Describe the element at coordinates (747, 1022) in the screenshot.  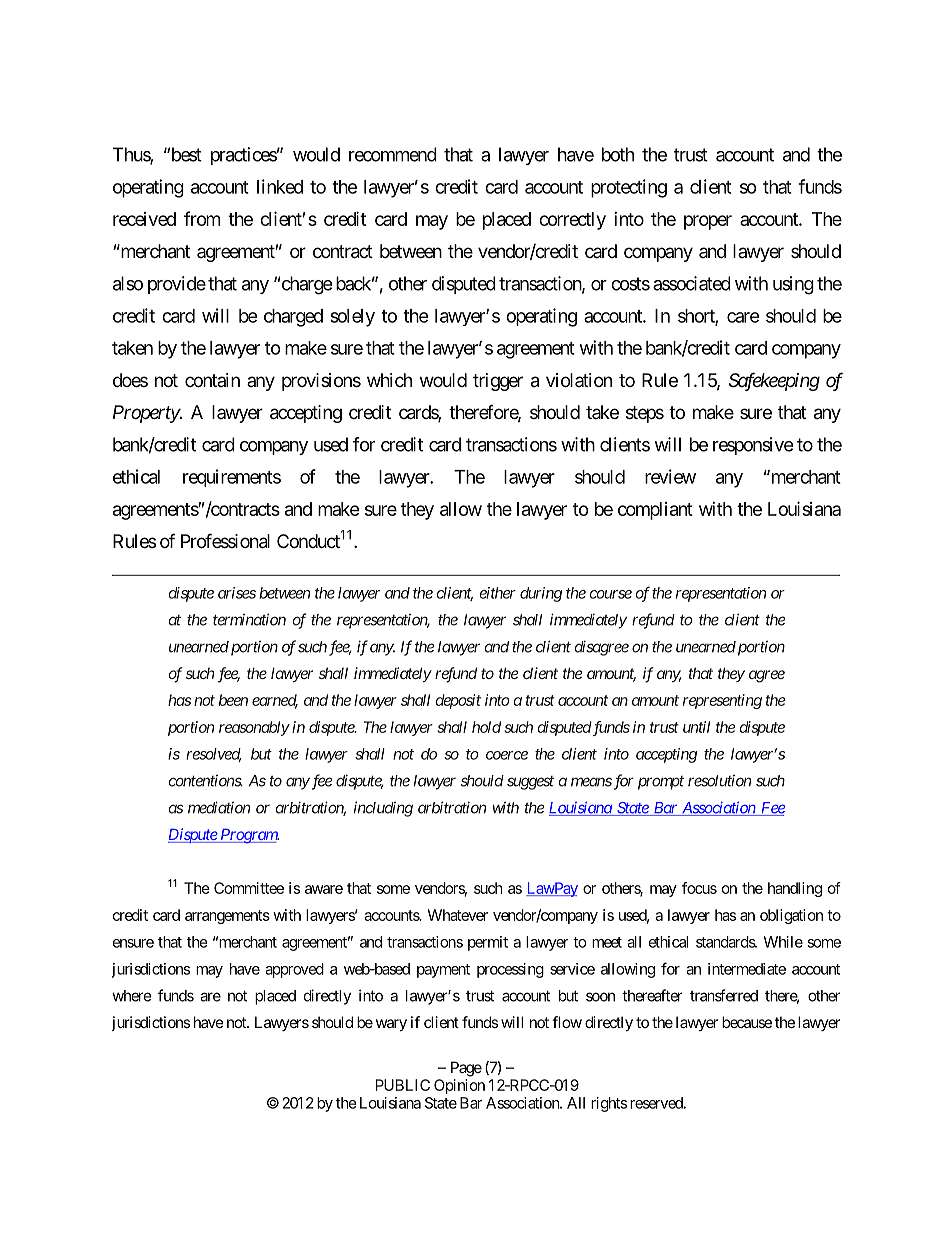
I see `because` at that location.
